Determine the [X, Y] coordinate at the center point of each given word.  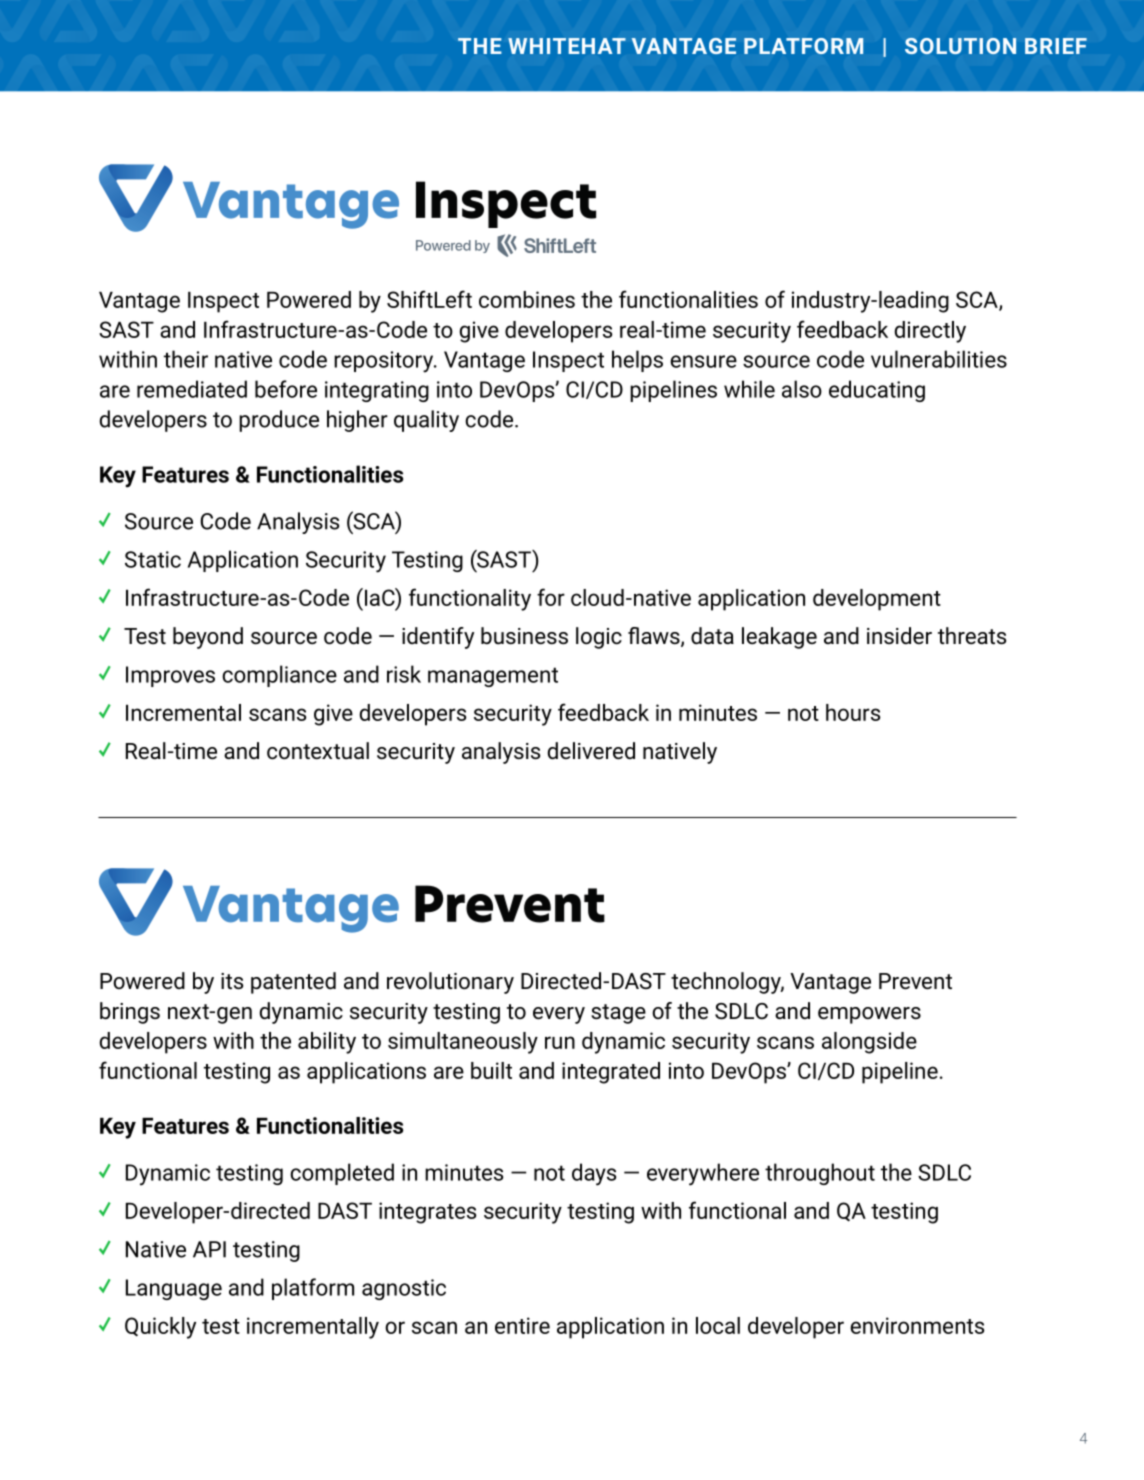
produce [279, 421]
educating [877, 391]
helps [637, 361]
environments [917, 1325]
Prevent [915, 981]
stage [618, 1014]
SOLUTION [960, 46]
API [209, 1249]
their [186, 359]
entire [522, 1325]
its [232, 981]
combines [527, 299]
